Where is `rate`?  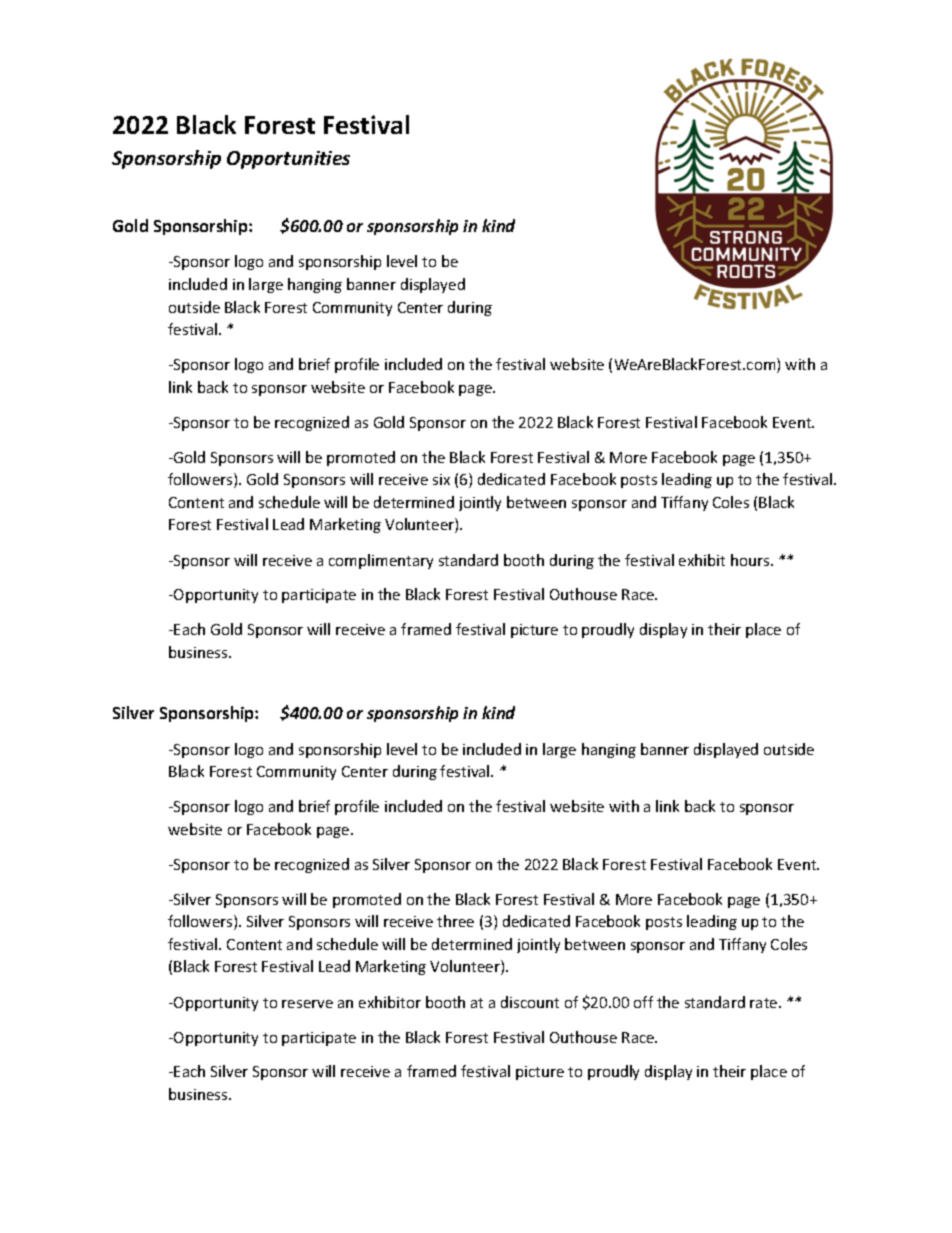
rate is located at coordinates (765, 1003).
